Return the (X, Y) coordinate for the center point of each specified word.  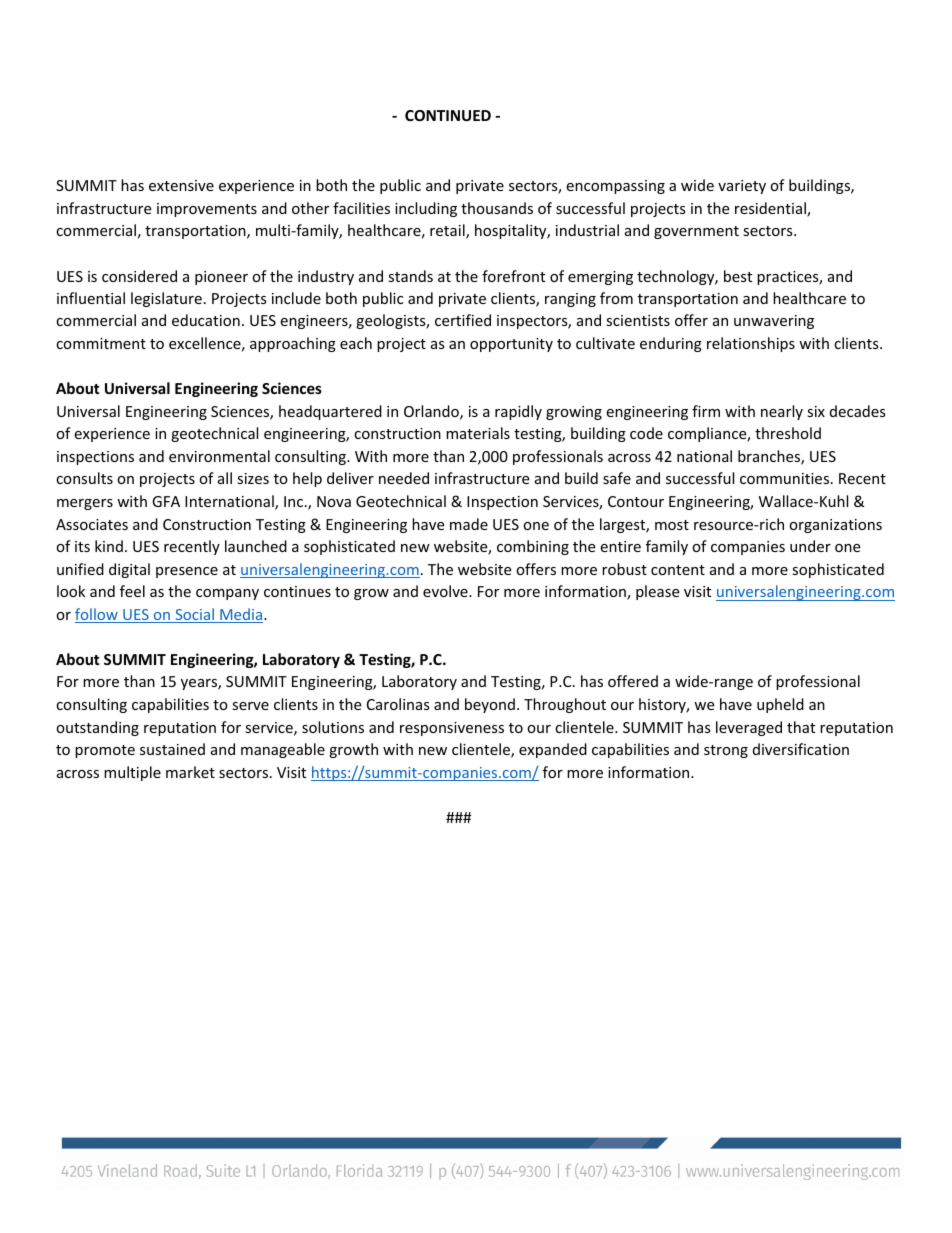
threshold (788, 433)
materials (478, 433)
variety (742, 187)
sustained (172, 749)
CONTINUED (448, 115)
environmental (219, 456)
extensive (181, 185)
